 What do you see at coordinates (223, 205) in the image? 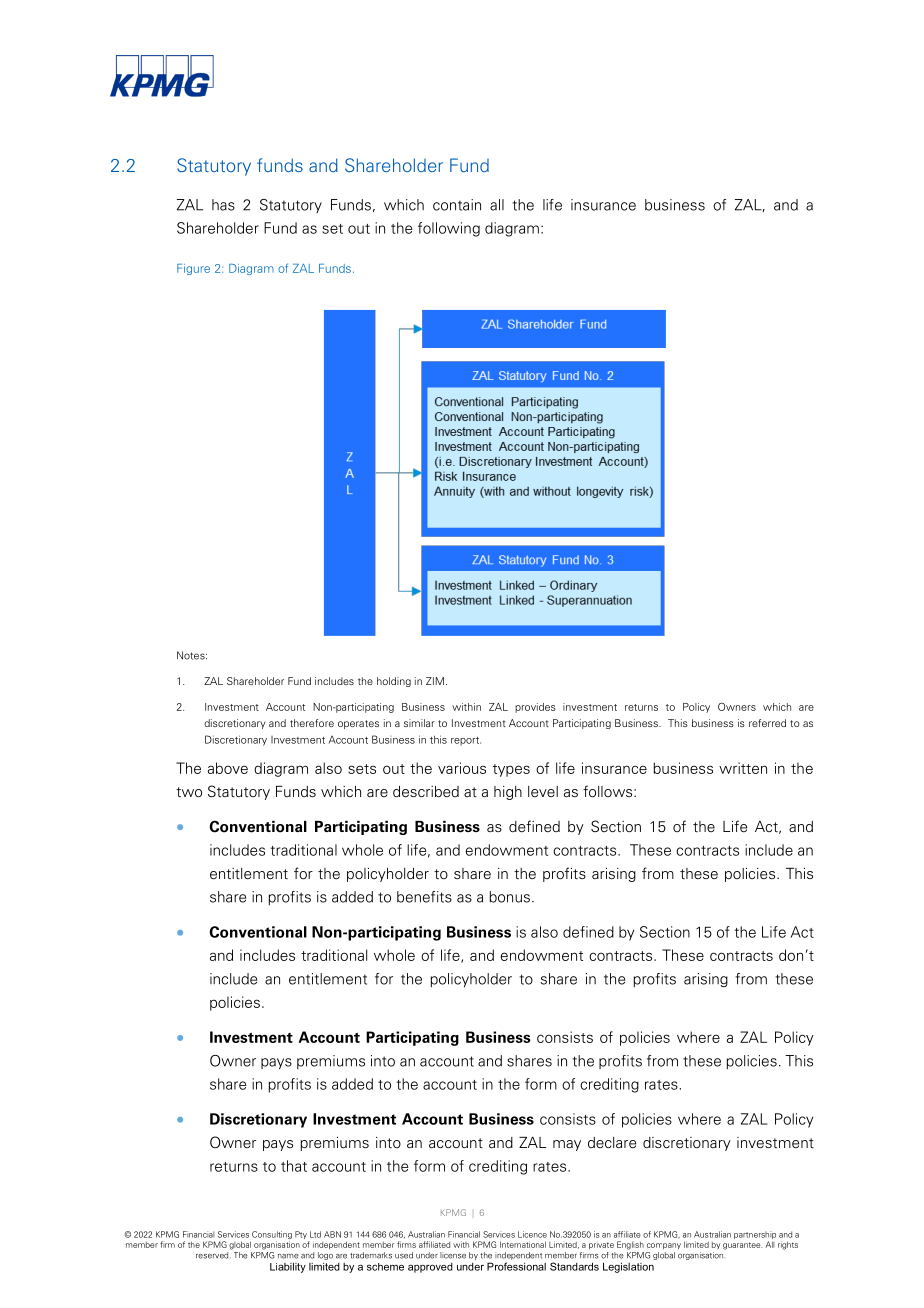
I see `has` at bounding box center [223, 205].
